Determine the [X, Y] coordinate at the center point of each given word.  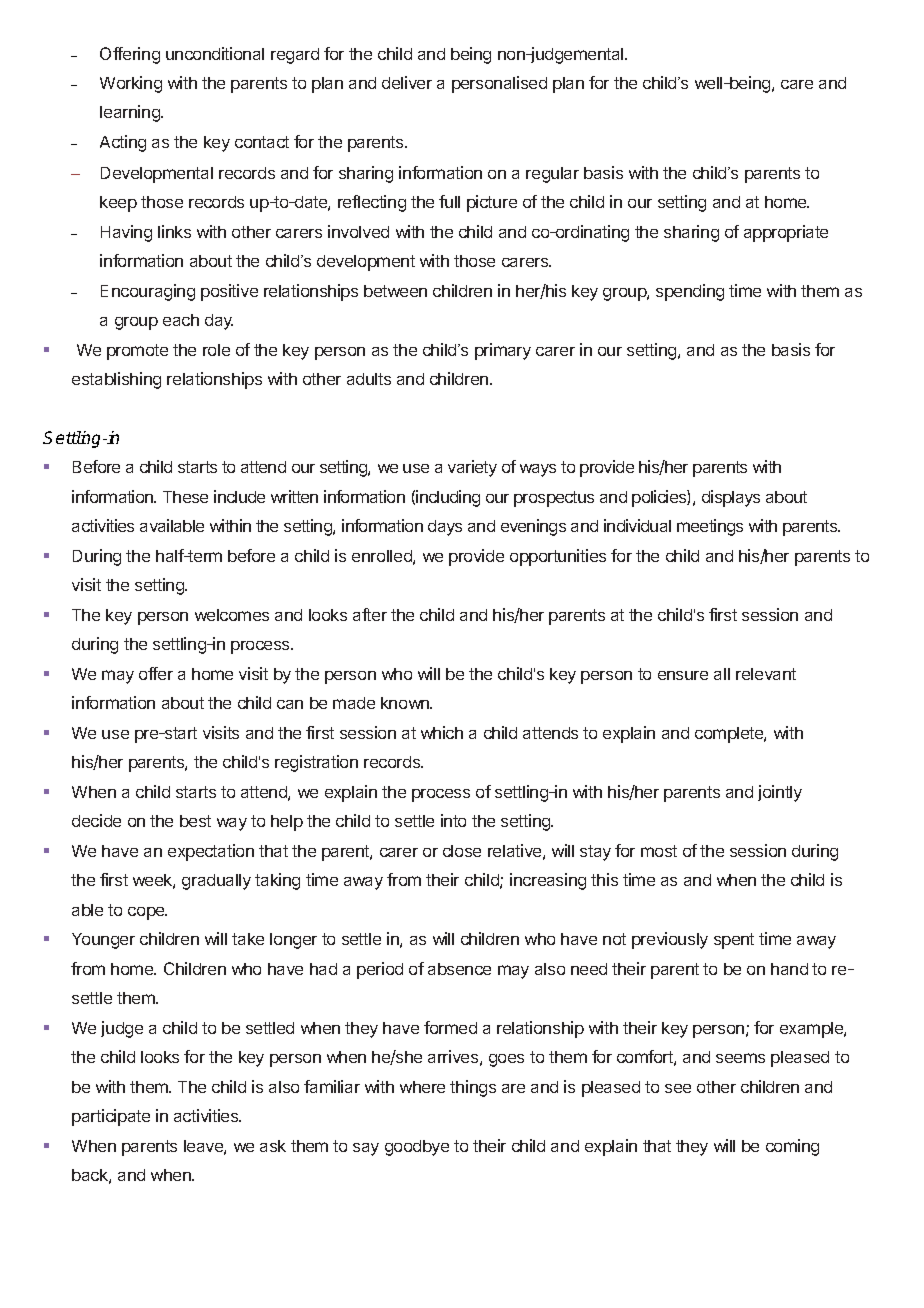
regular [552, 175]
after [370, 614]
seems [740, 1058]
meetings [710, 527]
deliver [407, 82]
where [422, 1087]
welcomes [232, 615]
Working [131, 84]
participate [111, 1117]
